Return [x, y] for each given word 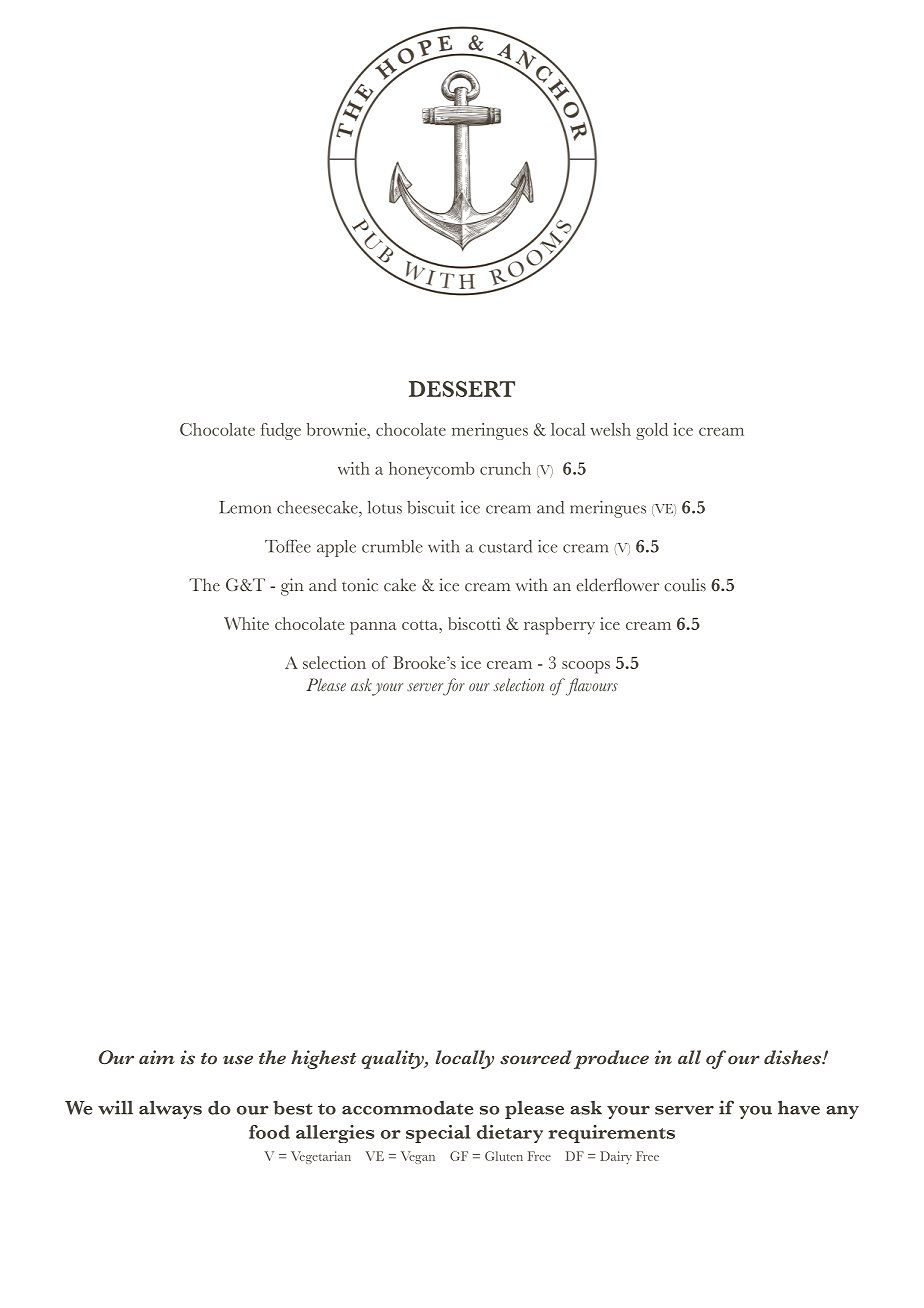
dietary [510, 1134]
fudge [281, 431]
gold [652, 431]
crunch [505, 468]
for [453, 687]
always [170, 1109]
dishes [794, 1057]
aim [157, 1057]
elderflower [617, 585]
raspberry [559, 626]
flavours [592, 687]
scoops [586, 667]
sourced [536, 1057]
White [246, 623]
